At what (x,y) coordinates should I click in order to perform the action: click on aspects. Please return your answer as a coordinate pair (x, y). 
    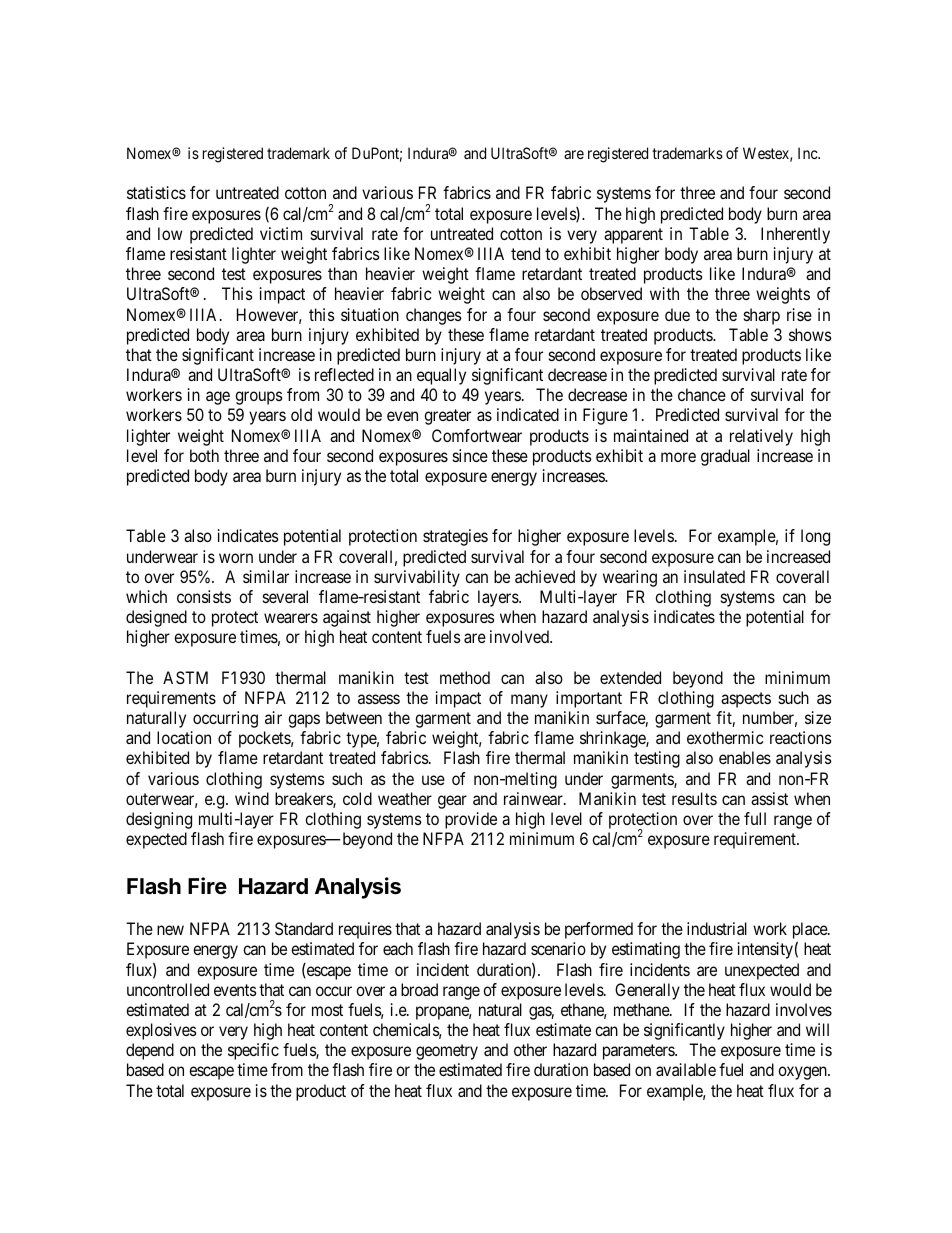
    Looking at the image, I should click on (746, 700).
